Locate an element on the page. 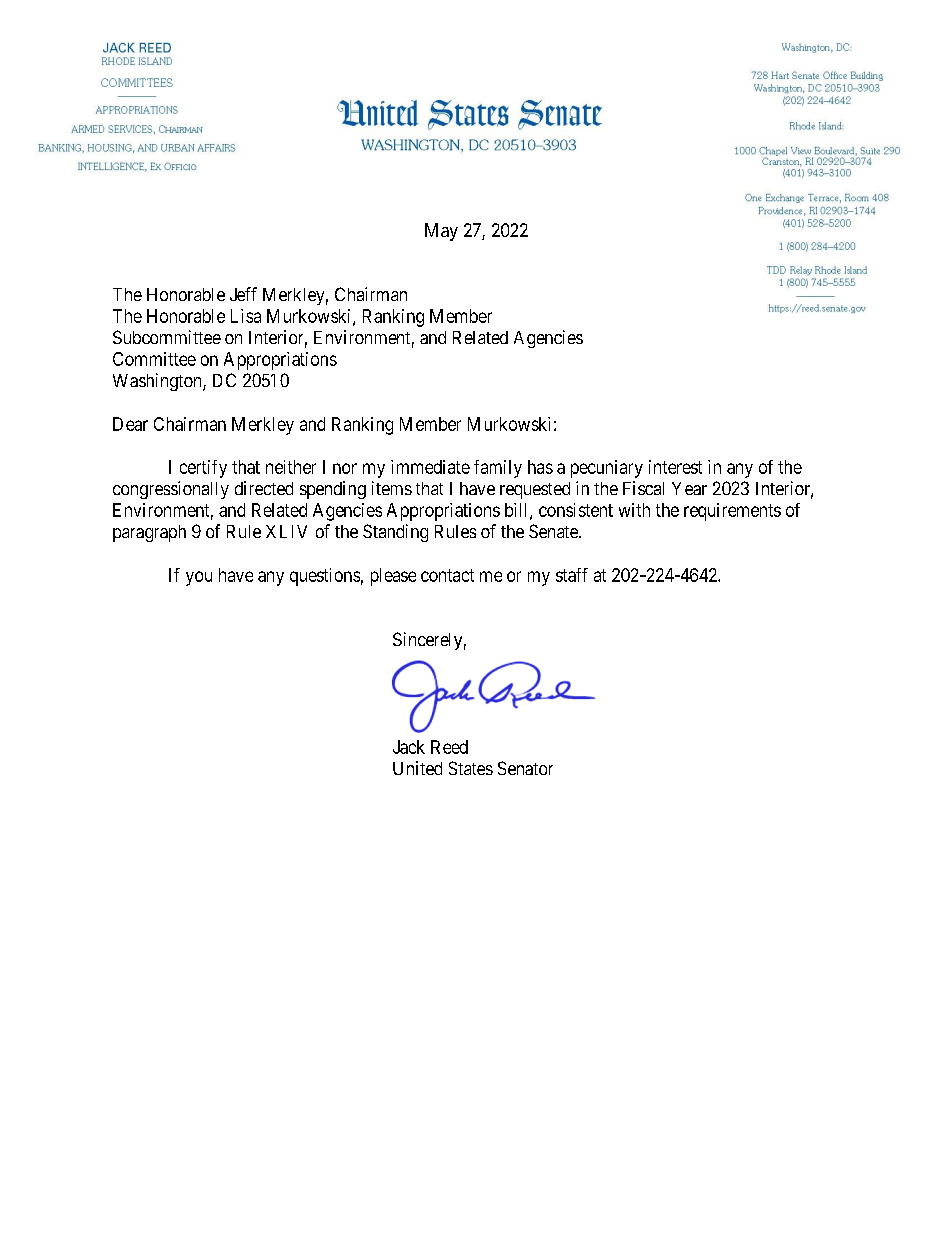 The height and width of the page is (1233, 952). Lisa is located at coordinates (246, 316).
